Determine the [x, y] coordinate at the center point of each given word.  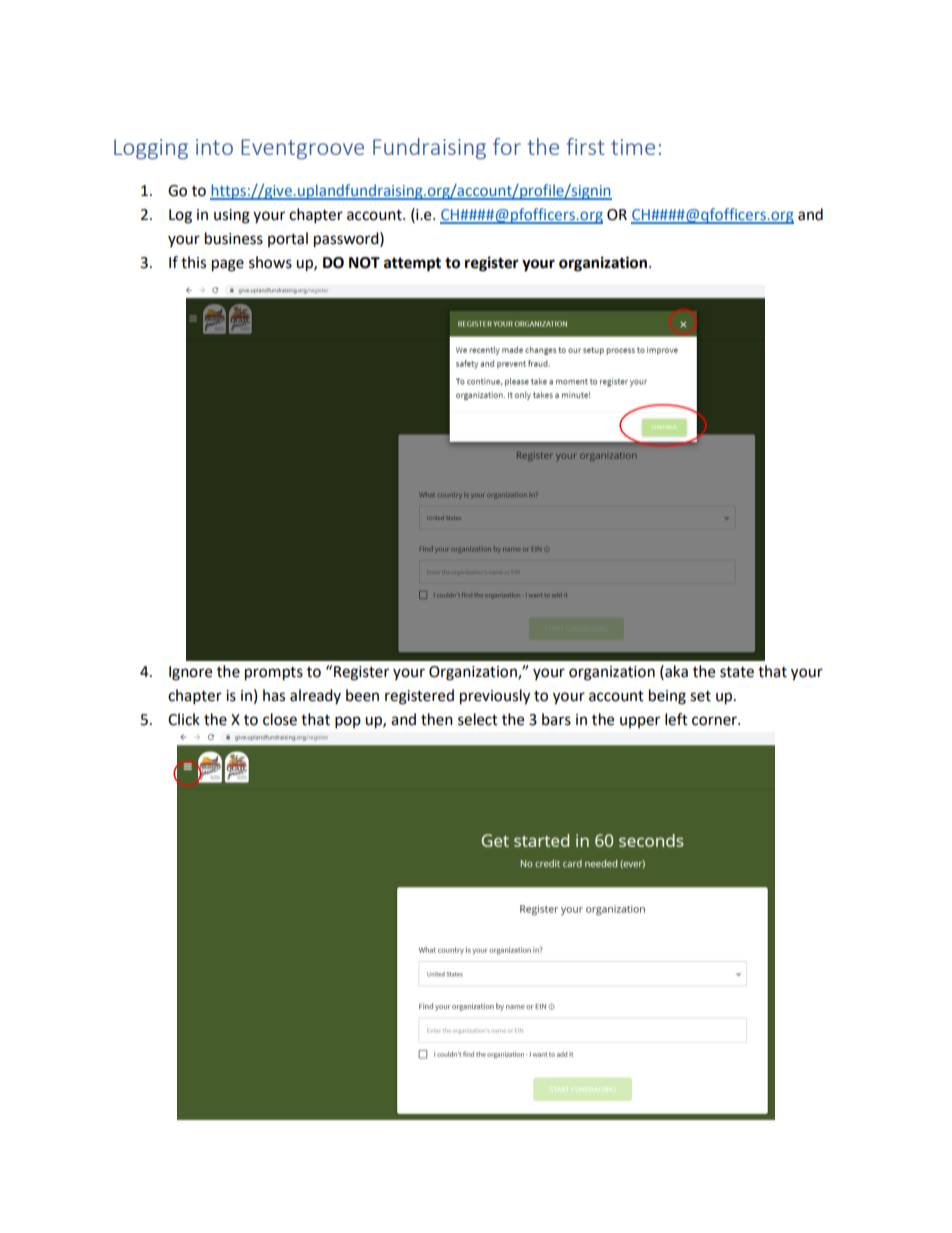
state [737, 672]
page [228, 265]
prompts [274, 674]
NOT [364, 263]
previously [495, 697]
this [193, 262]
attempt [412, 264]
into [214, 147]
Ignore [190, 673]
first [585, 146]
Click [184, 719]
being [667, 697]
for [507, 146]
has [274, 695]
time [633, 147]
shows [270, 262]
